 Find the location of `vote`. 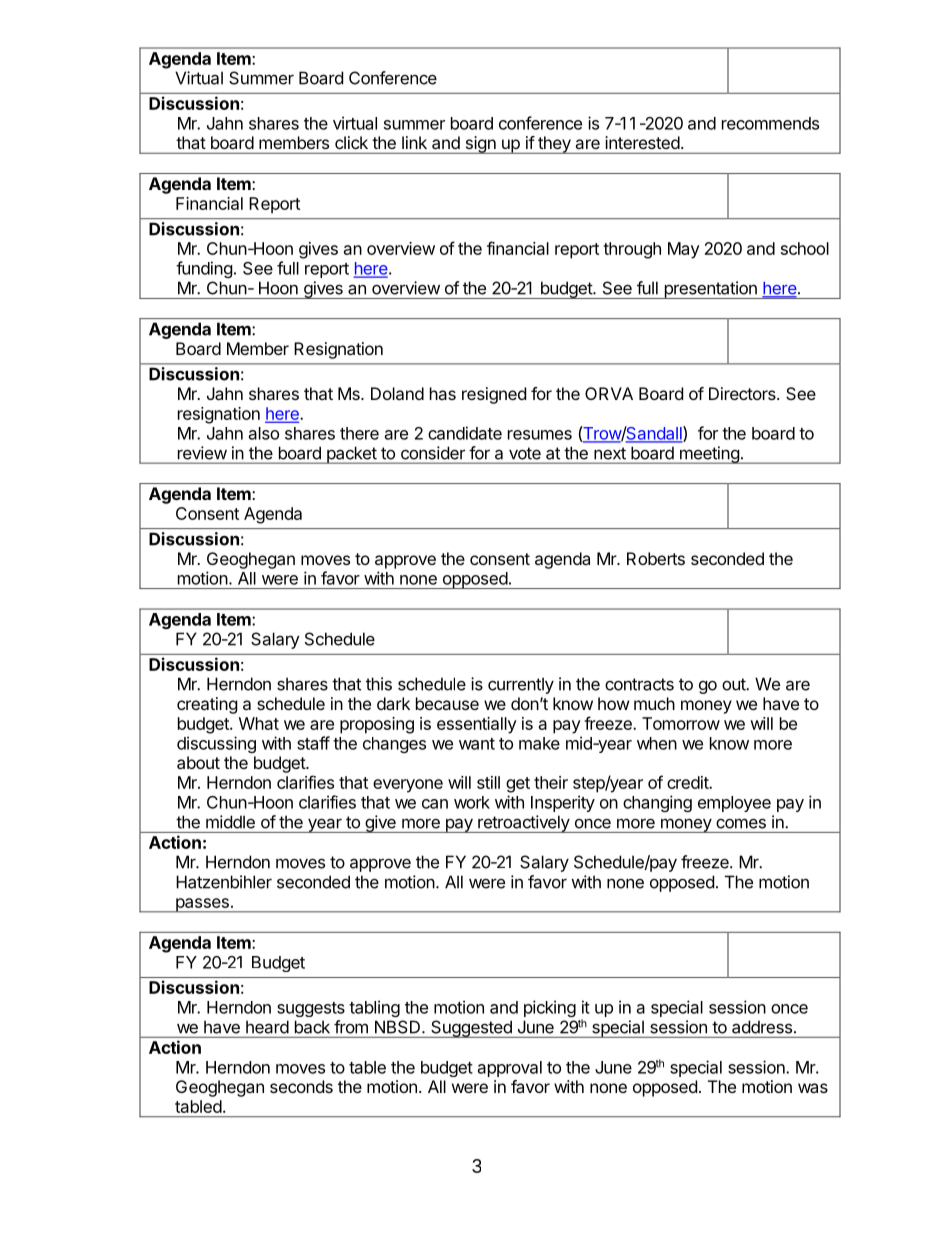

vote is located at coordinates (525, 453).
